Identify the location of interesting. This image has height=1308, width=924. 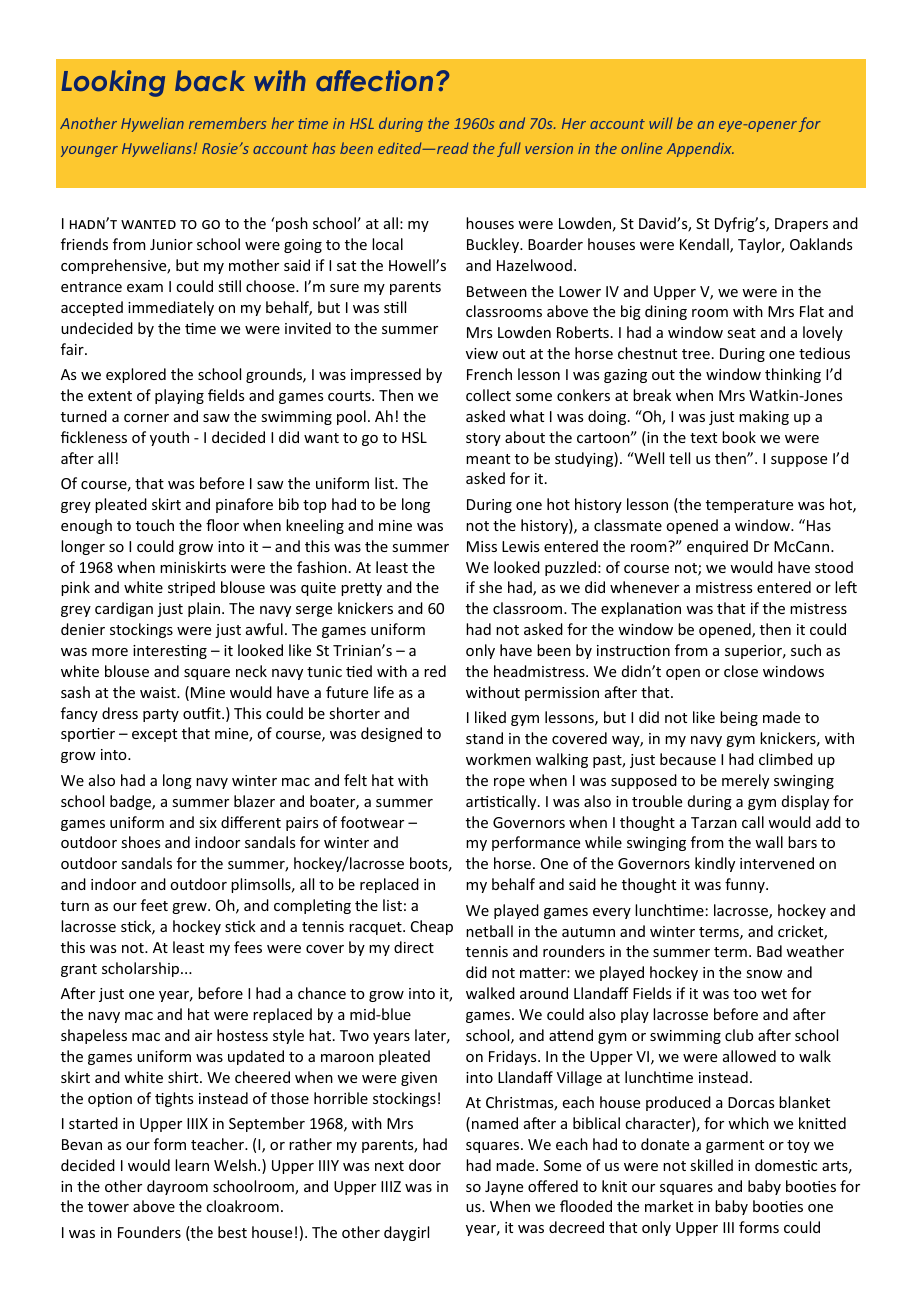
(170, 652).
